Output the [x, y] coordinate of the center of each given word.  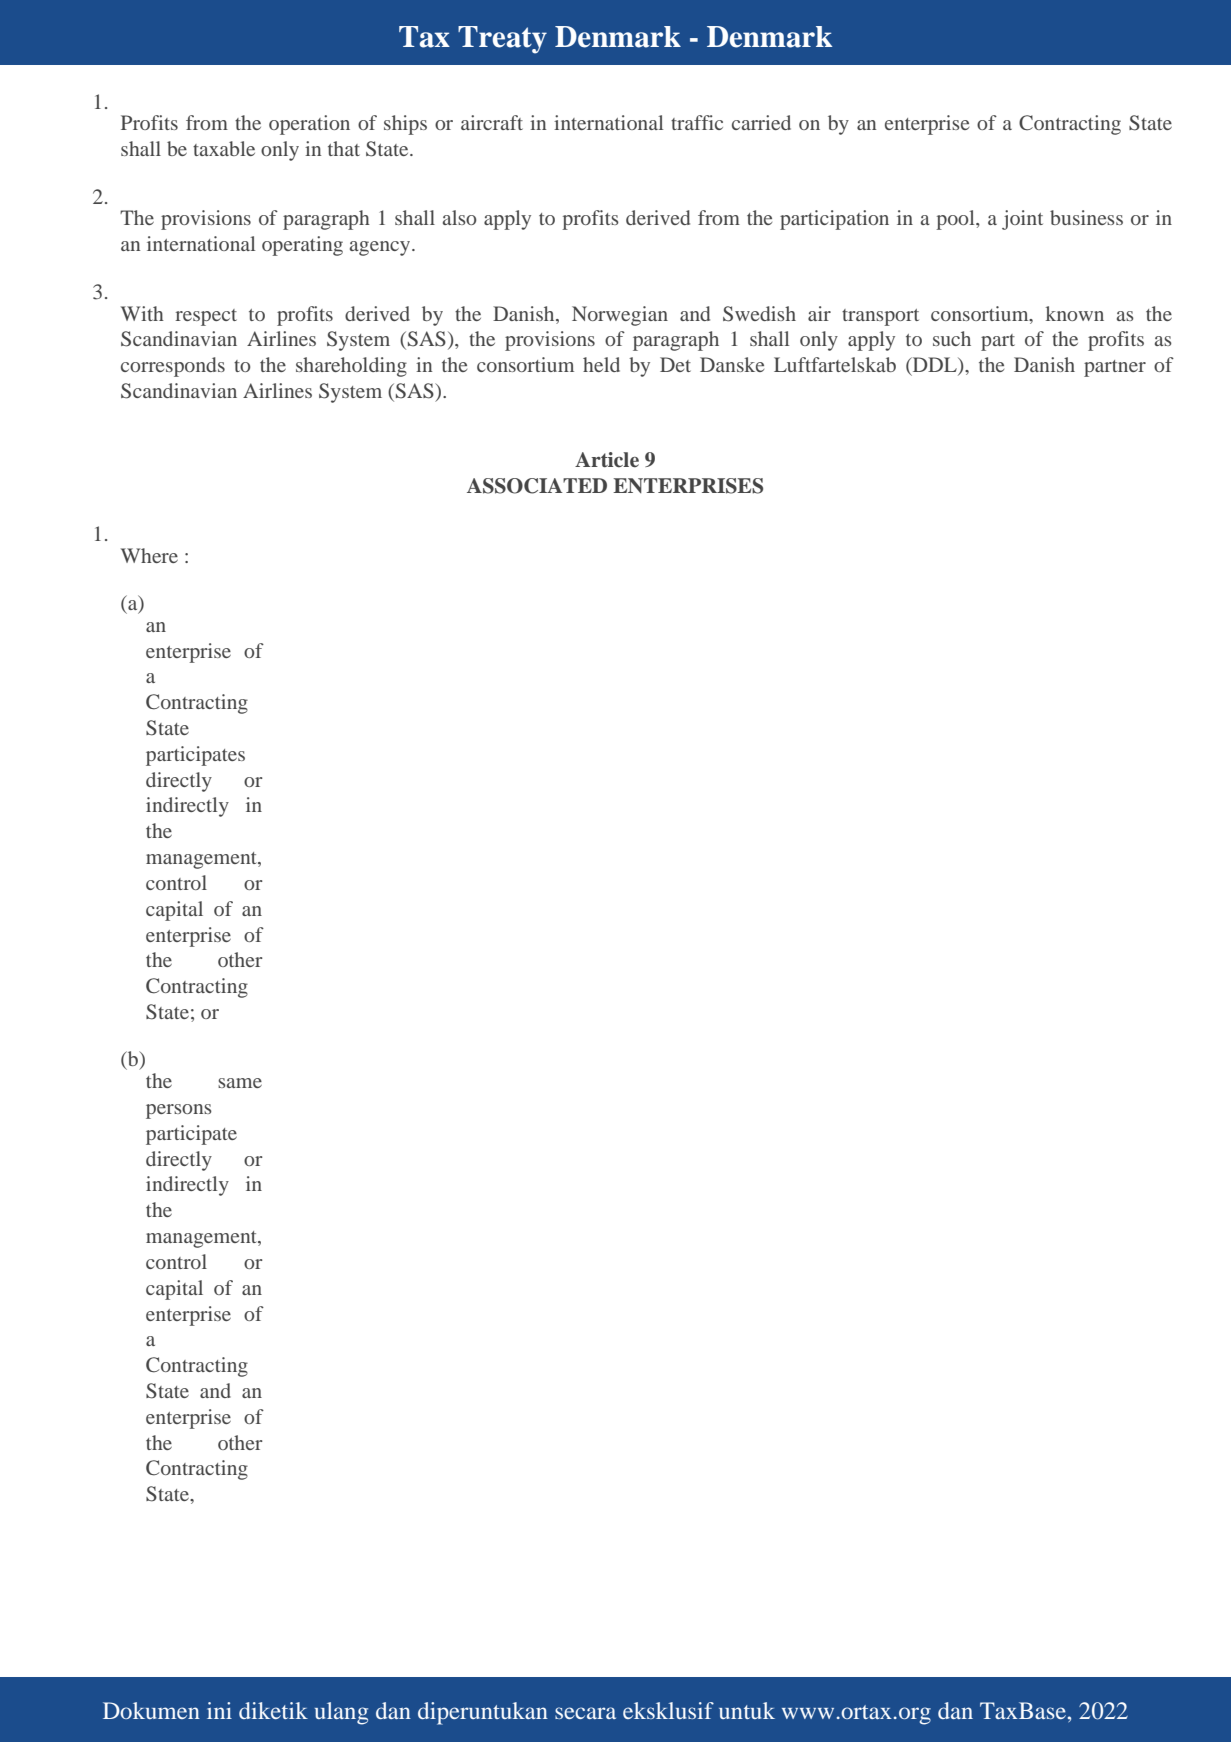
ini [219, 1710]
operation [309, 125]
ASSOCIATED [537, 486]
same [240, 1083]
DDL [935, 366]
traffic [697, 122]
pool [956, 220]
